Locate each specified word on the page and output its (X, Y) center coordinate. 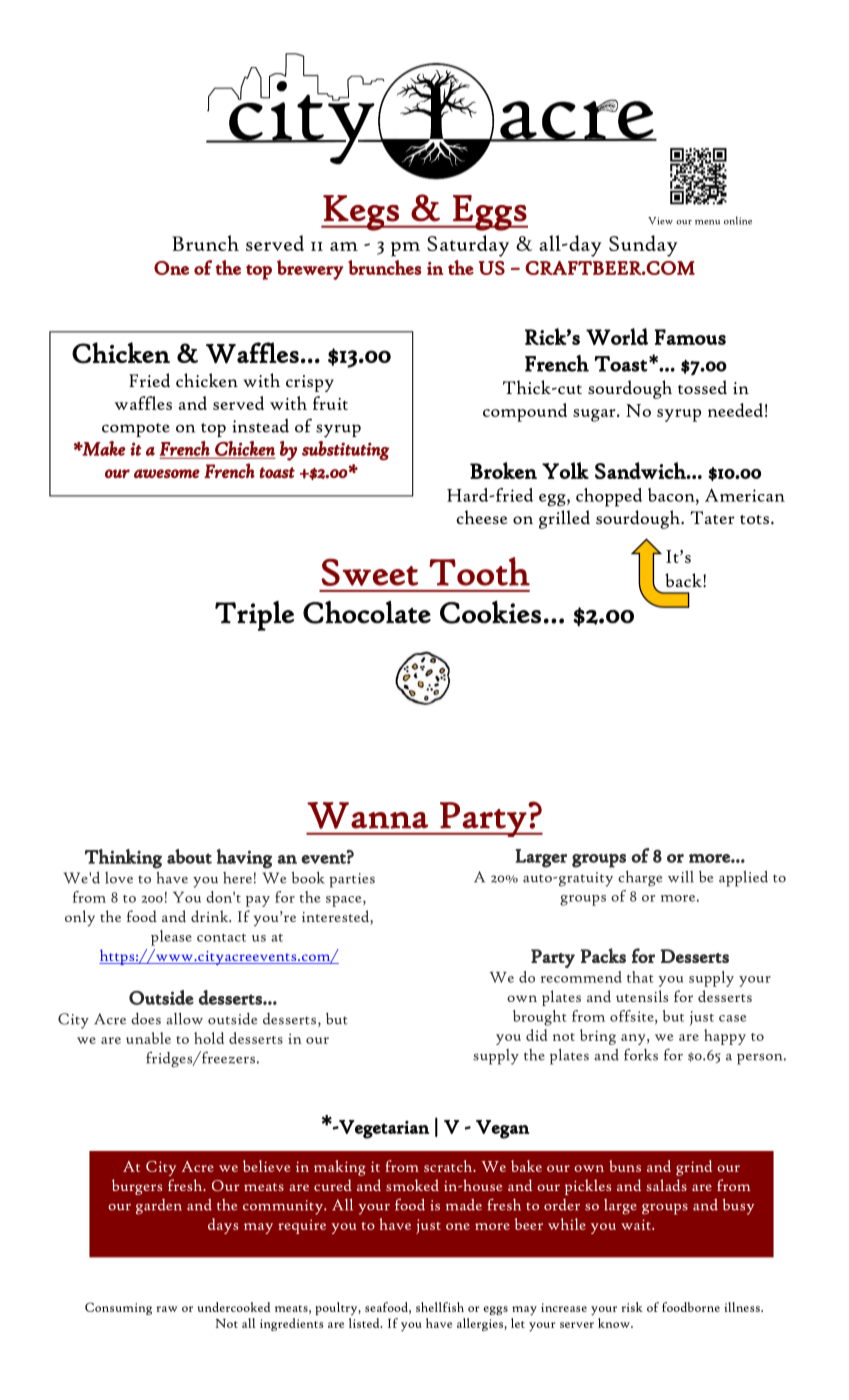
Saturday (468, 246)
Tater (712, 517)
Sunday (643, 246)
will (681, 877)
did (536, 1035)
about (189, 856)
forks (641, 1055)
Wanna (367, 815)
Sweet (369, 572)
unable (148, 1038)
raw (167, 1309)
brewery (310, 270)
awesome (167, 473)
